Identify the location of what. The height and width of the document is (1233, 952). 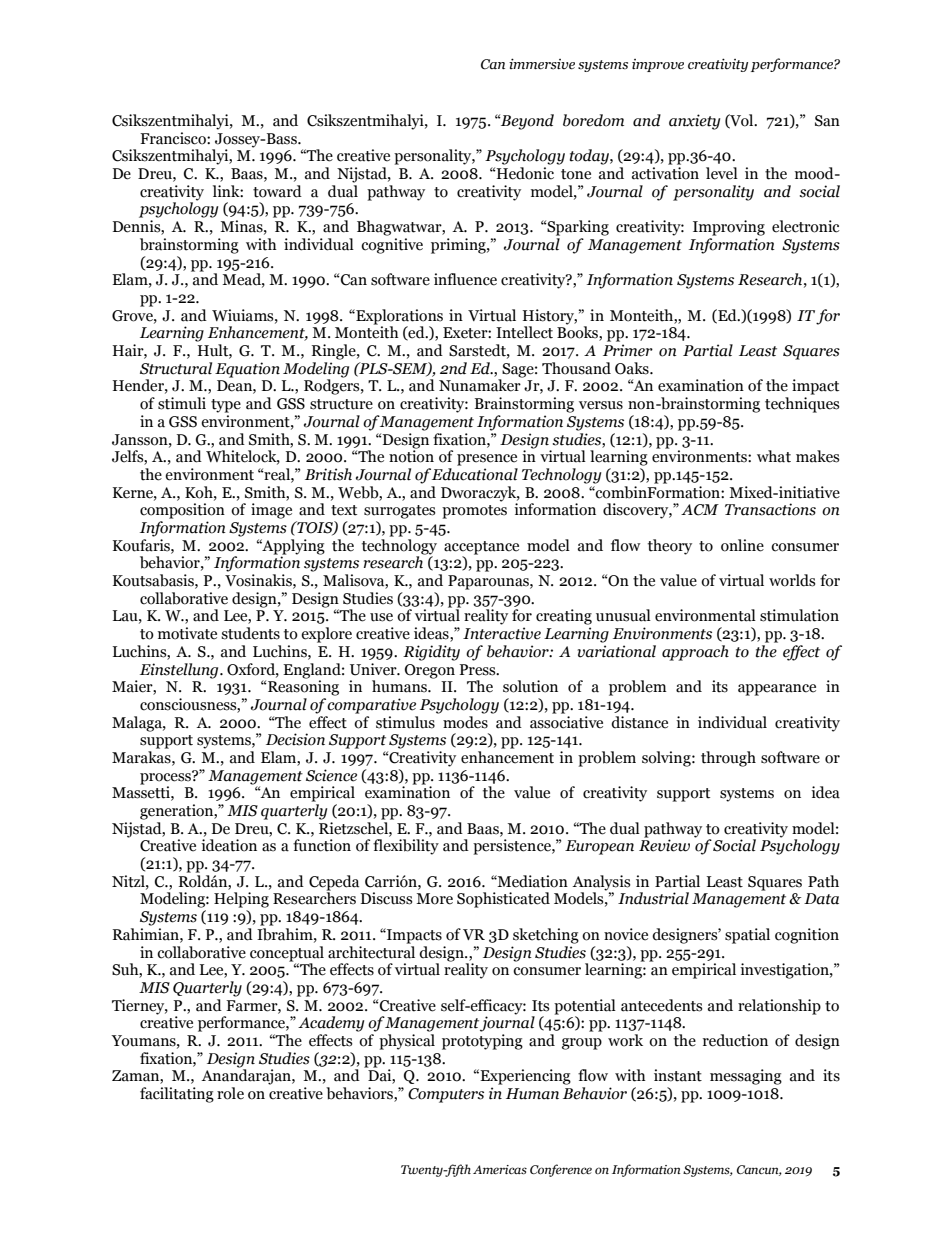
(774, 456).
